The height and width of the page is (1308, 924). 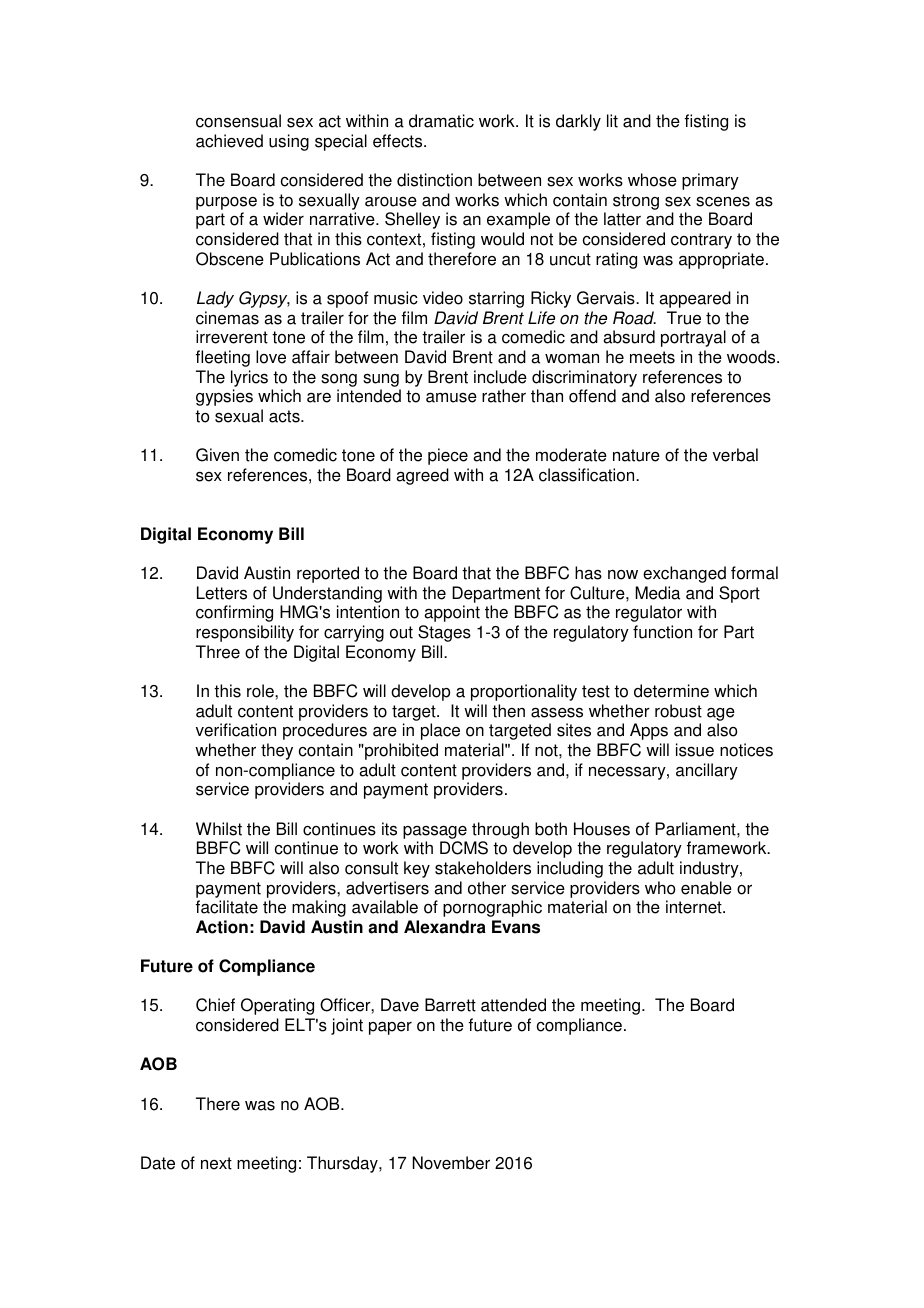 What do you see at coordinates (710, 181) in the page?
I see `primary` at bounding box center [710, 181].
